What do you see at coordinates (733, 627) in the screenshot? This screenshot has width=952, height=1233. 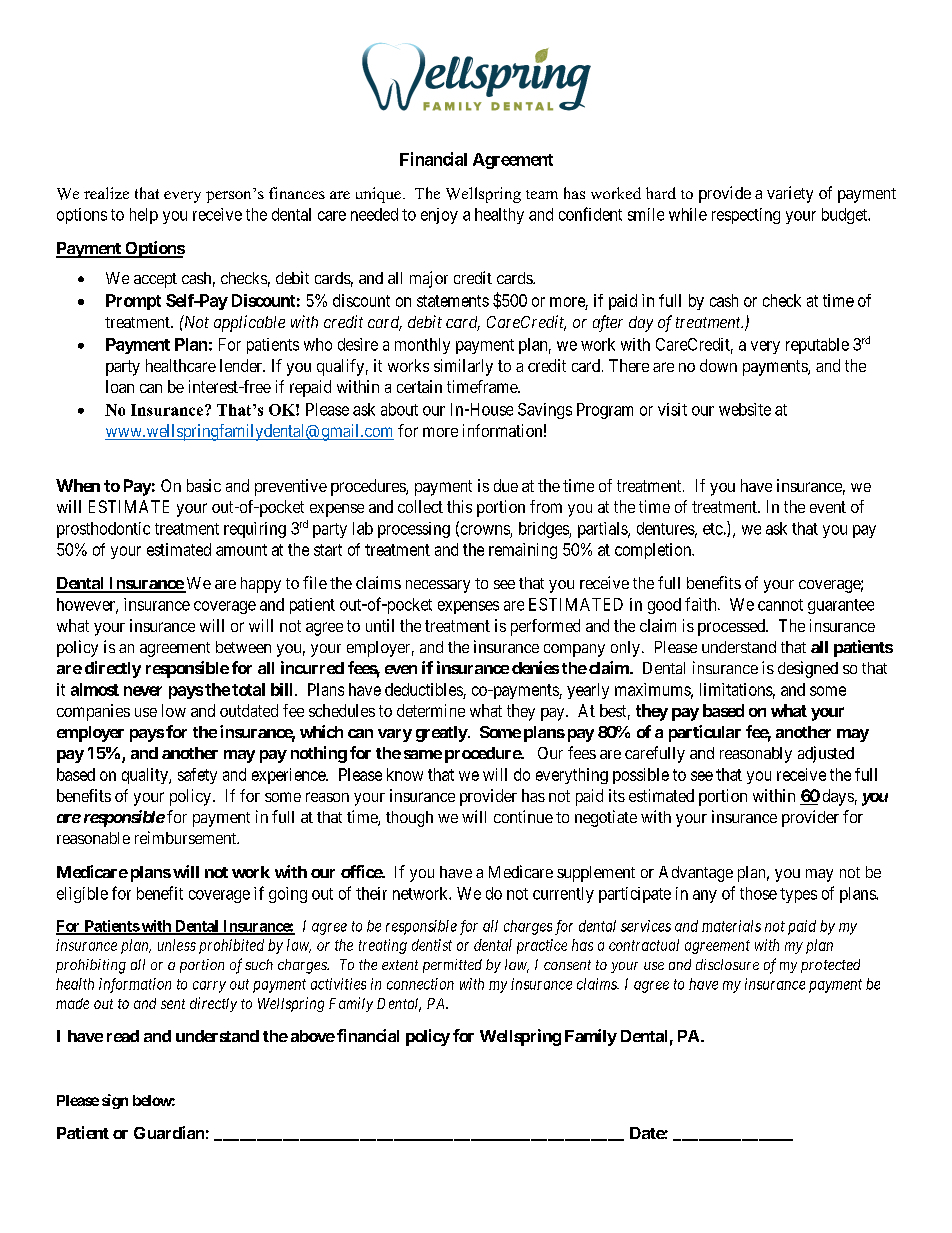 I see `processed` at bounding box center [733, 627].
